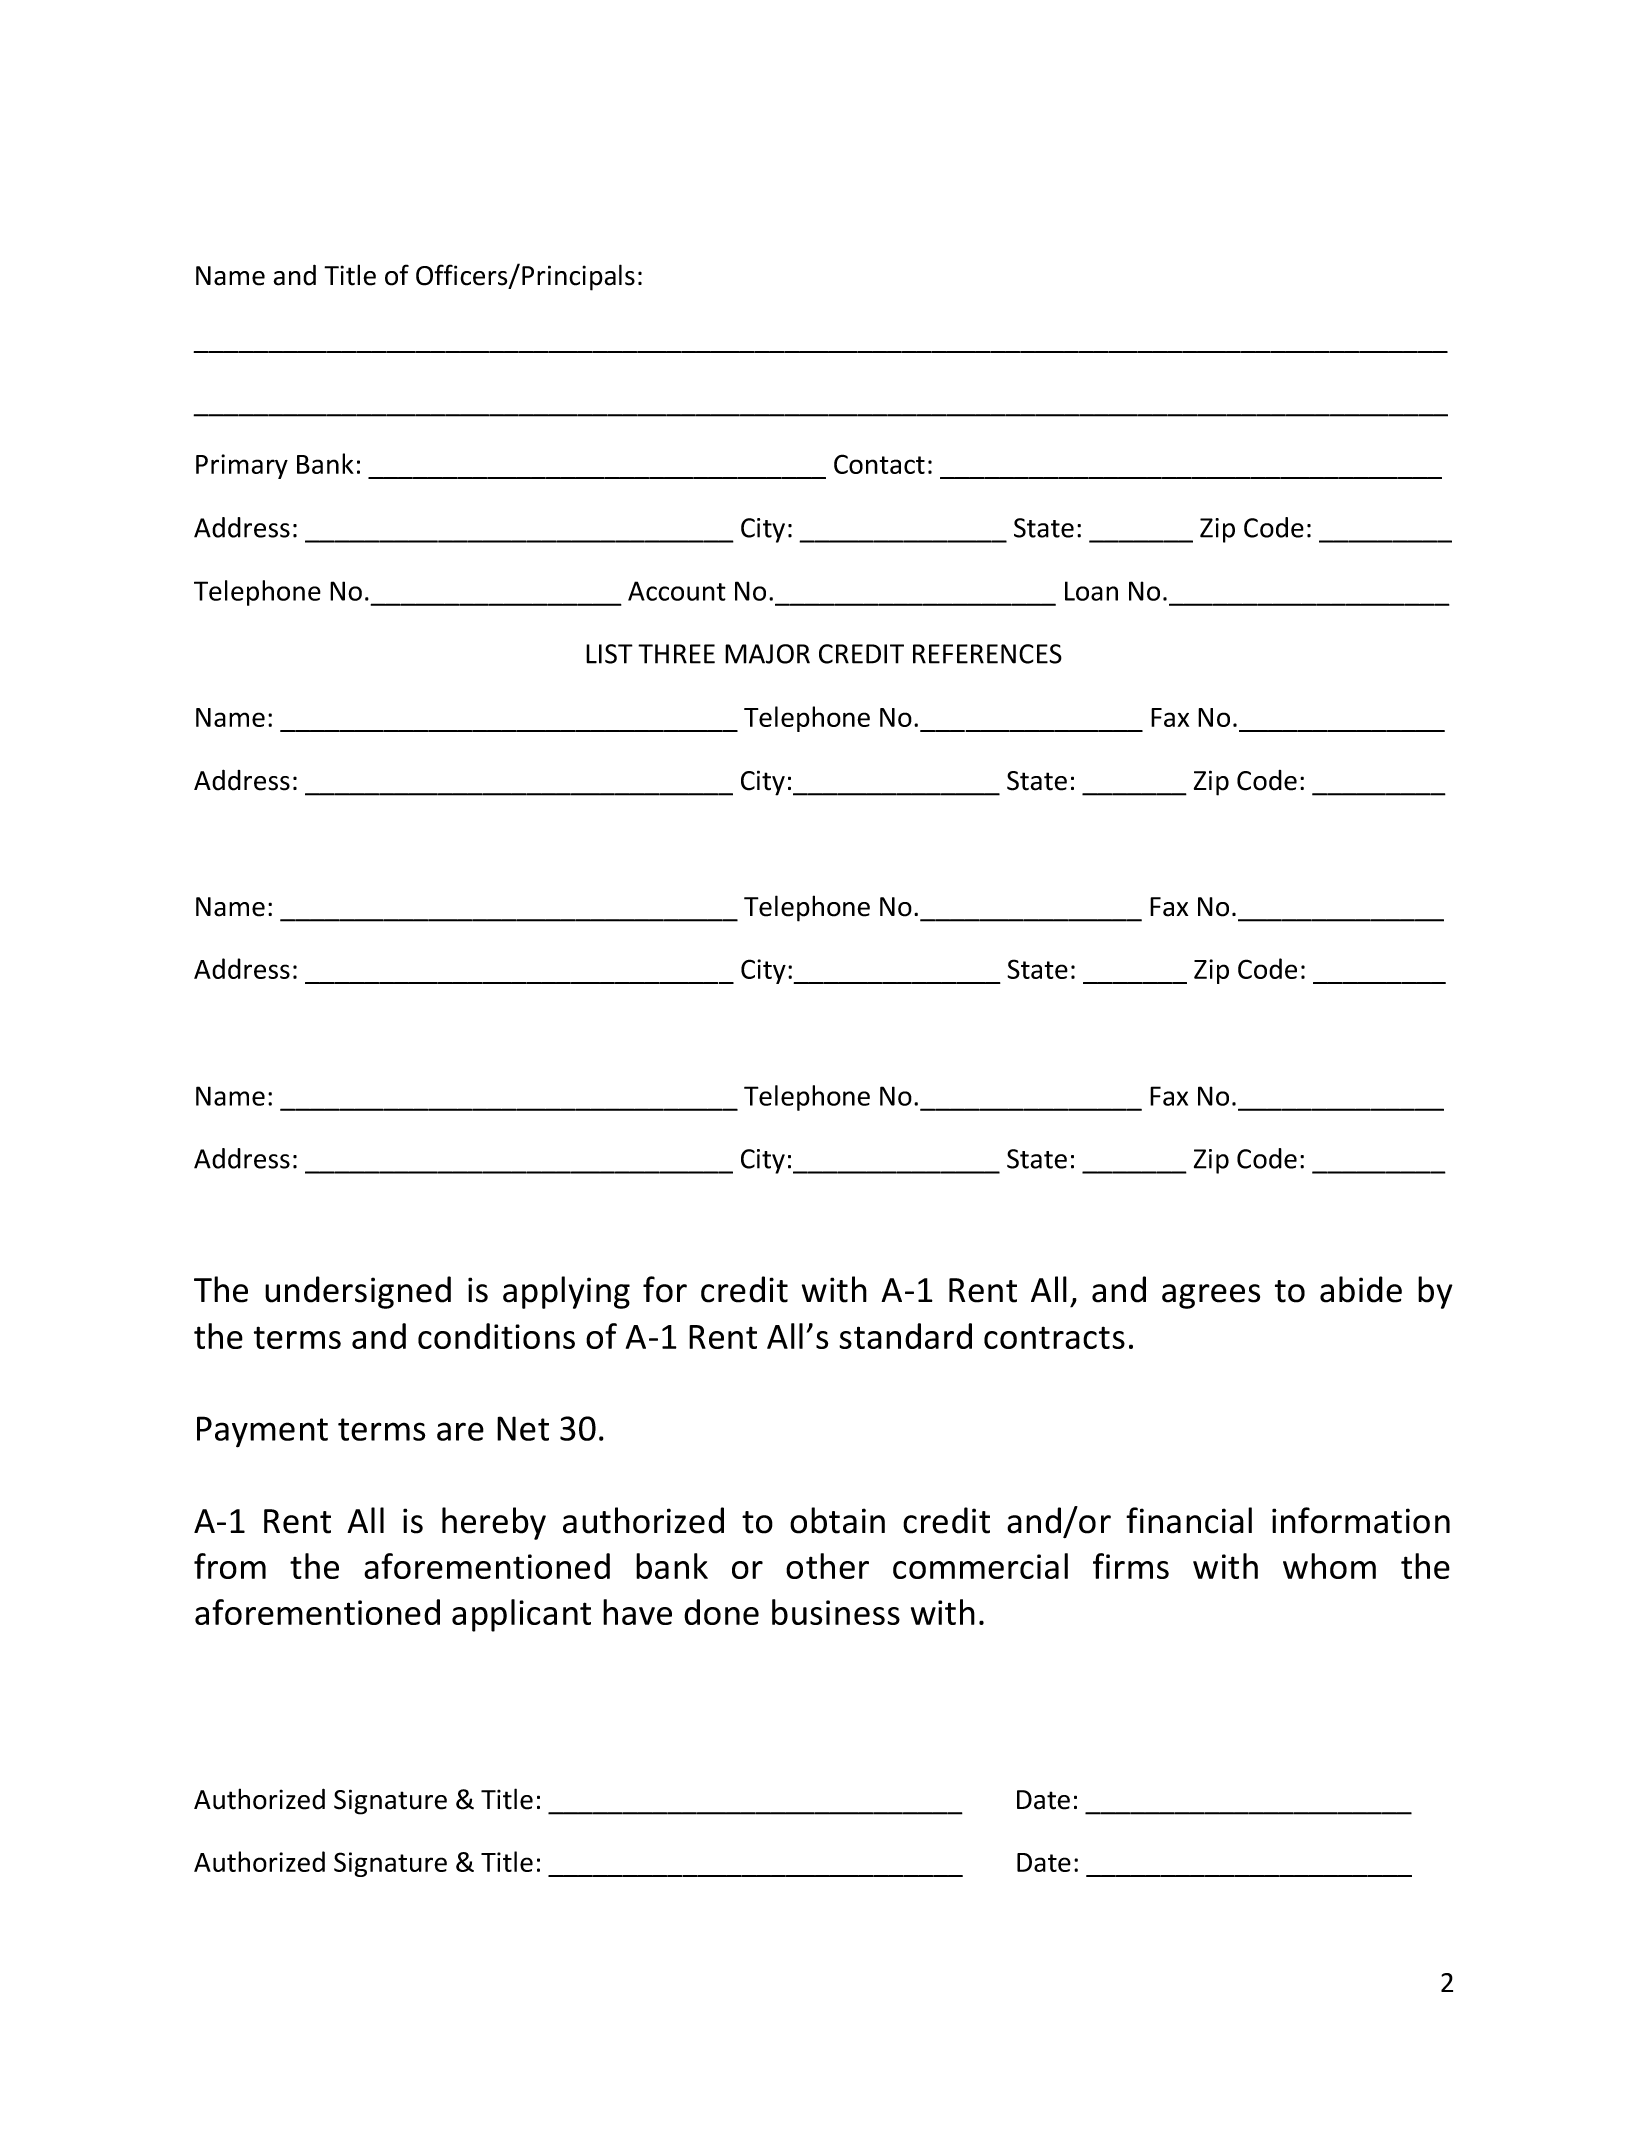 The image size is (1648, 2133). I want to click on other, so click(827, 1566).
